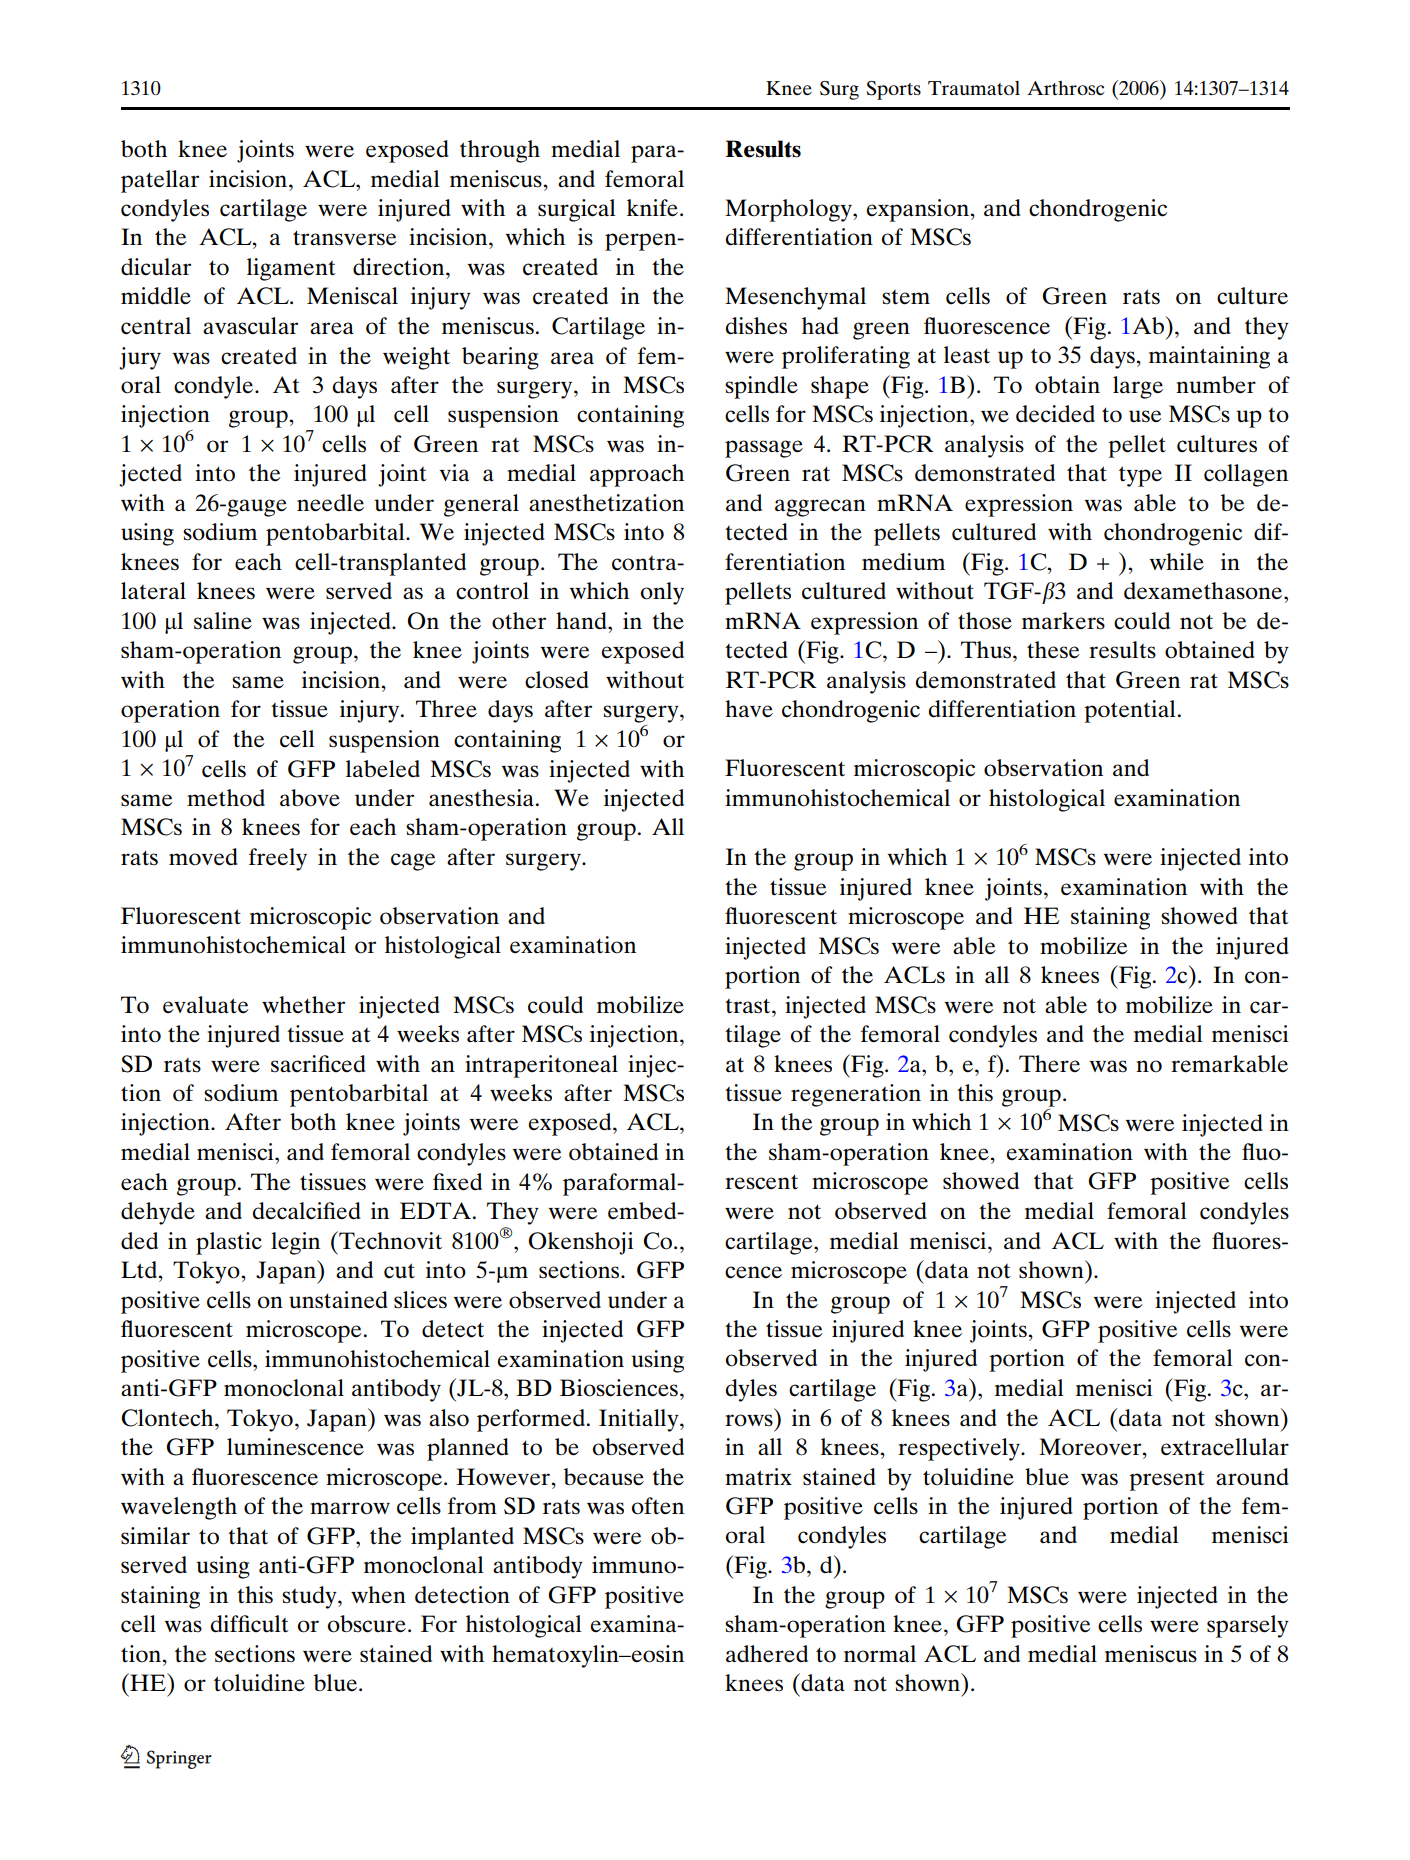  Describe the element at coordinates (619, 1388) in the page. I see `Biosciences` at that location.
